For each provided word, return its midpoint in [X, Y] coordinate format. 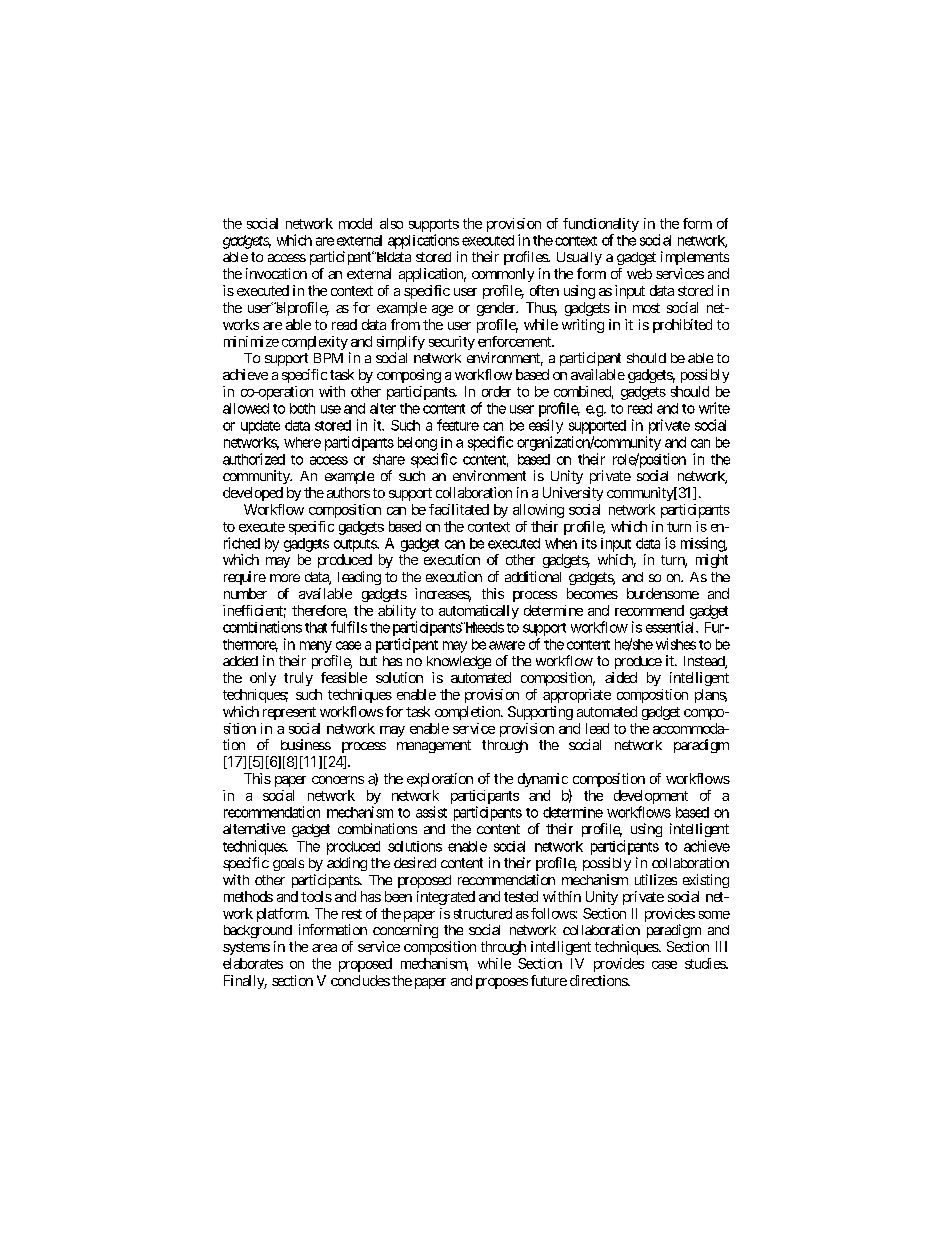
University [573, 494]
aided [621, 677]
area [324, 948]
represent [289, 713]
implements [695, 258]
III [721, 946]
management [434, 746]
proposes [502, 983]
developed [253, 494]
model [355, 223]
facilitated [459, 509]
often [544, 290]
